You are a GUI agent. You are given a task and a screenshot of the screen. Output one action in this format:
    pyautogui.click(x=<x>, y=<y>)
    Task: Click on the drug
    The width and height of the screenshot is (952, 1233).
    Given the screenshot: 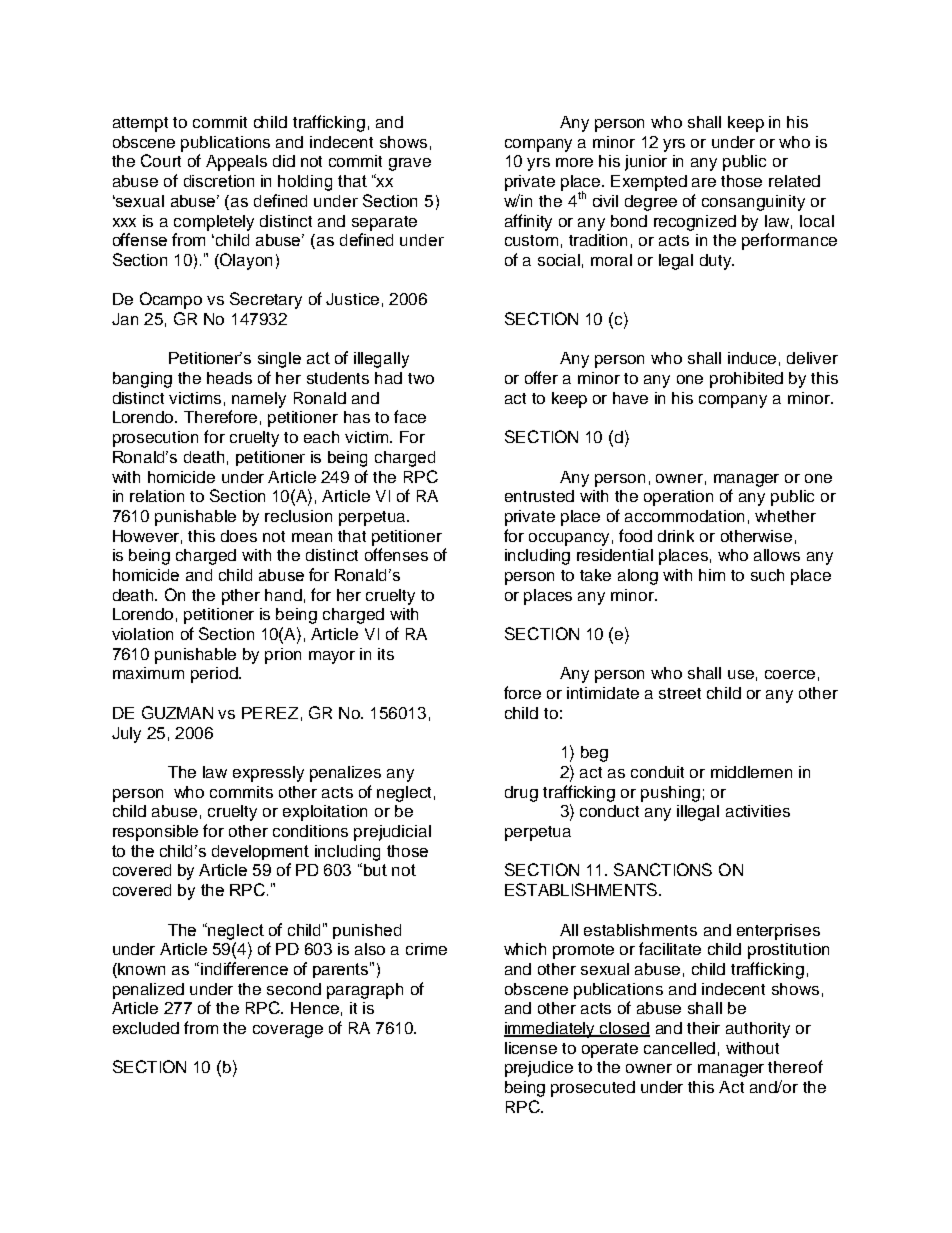 What is the action you would take?
    pyautogui.click(x=521, y=794)
